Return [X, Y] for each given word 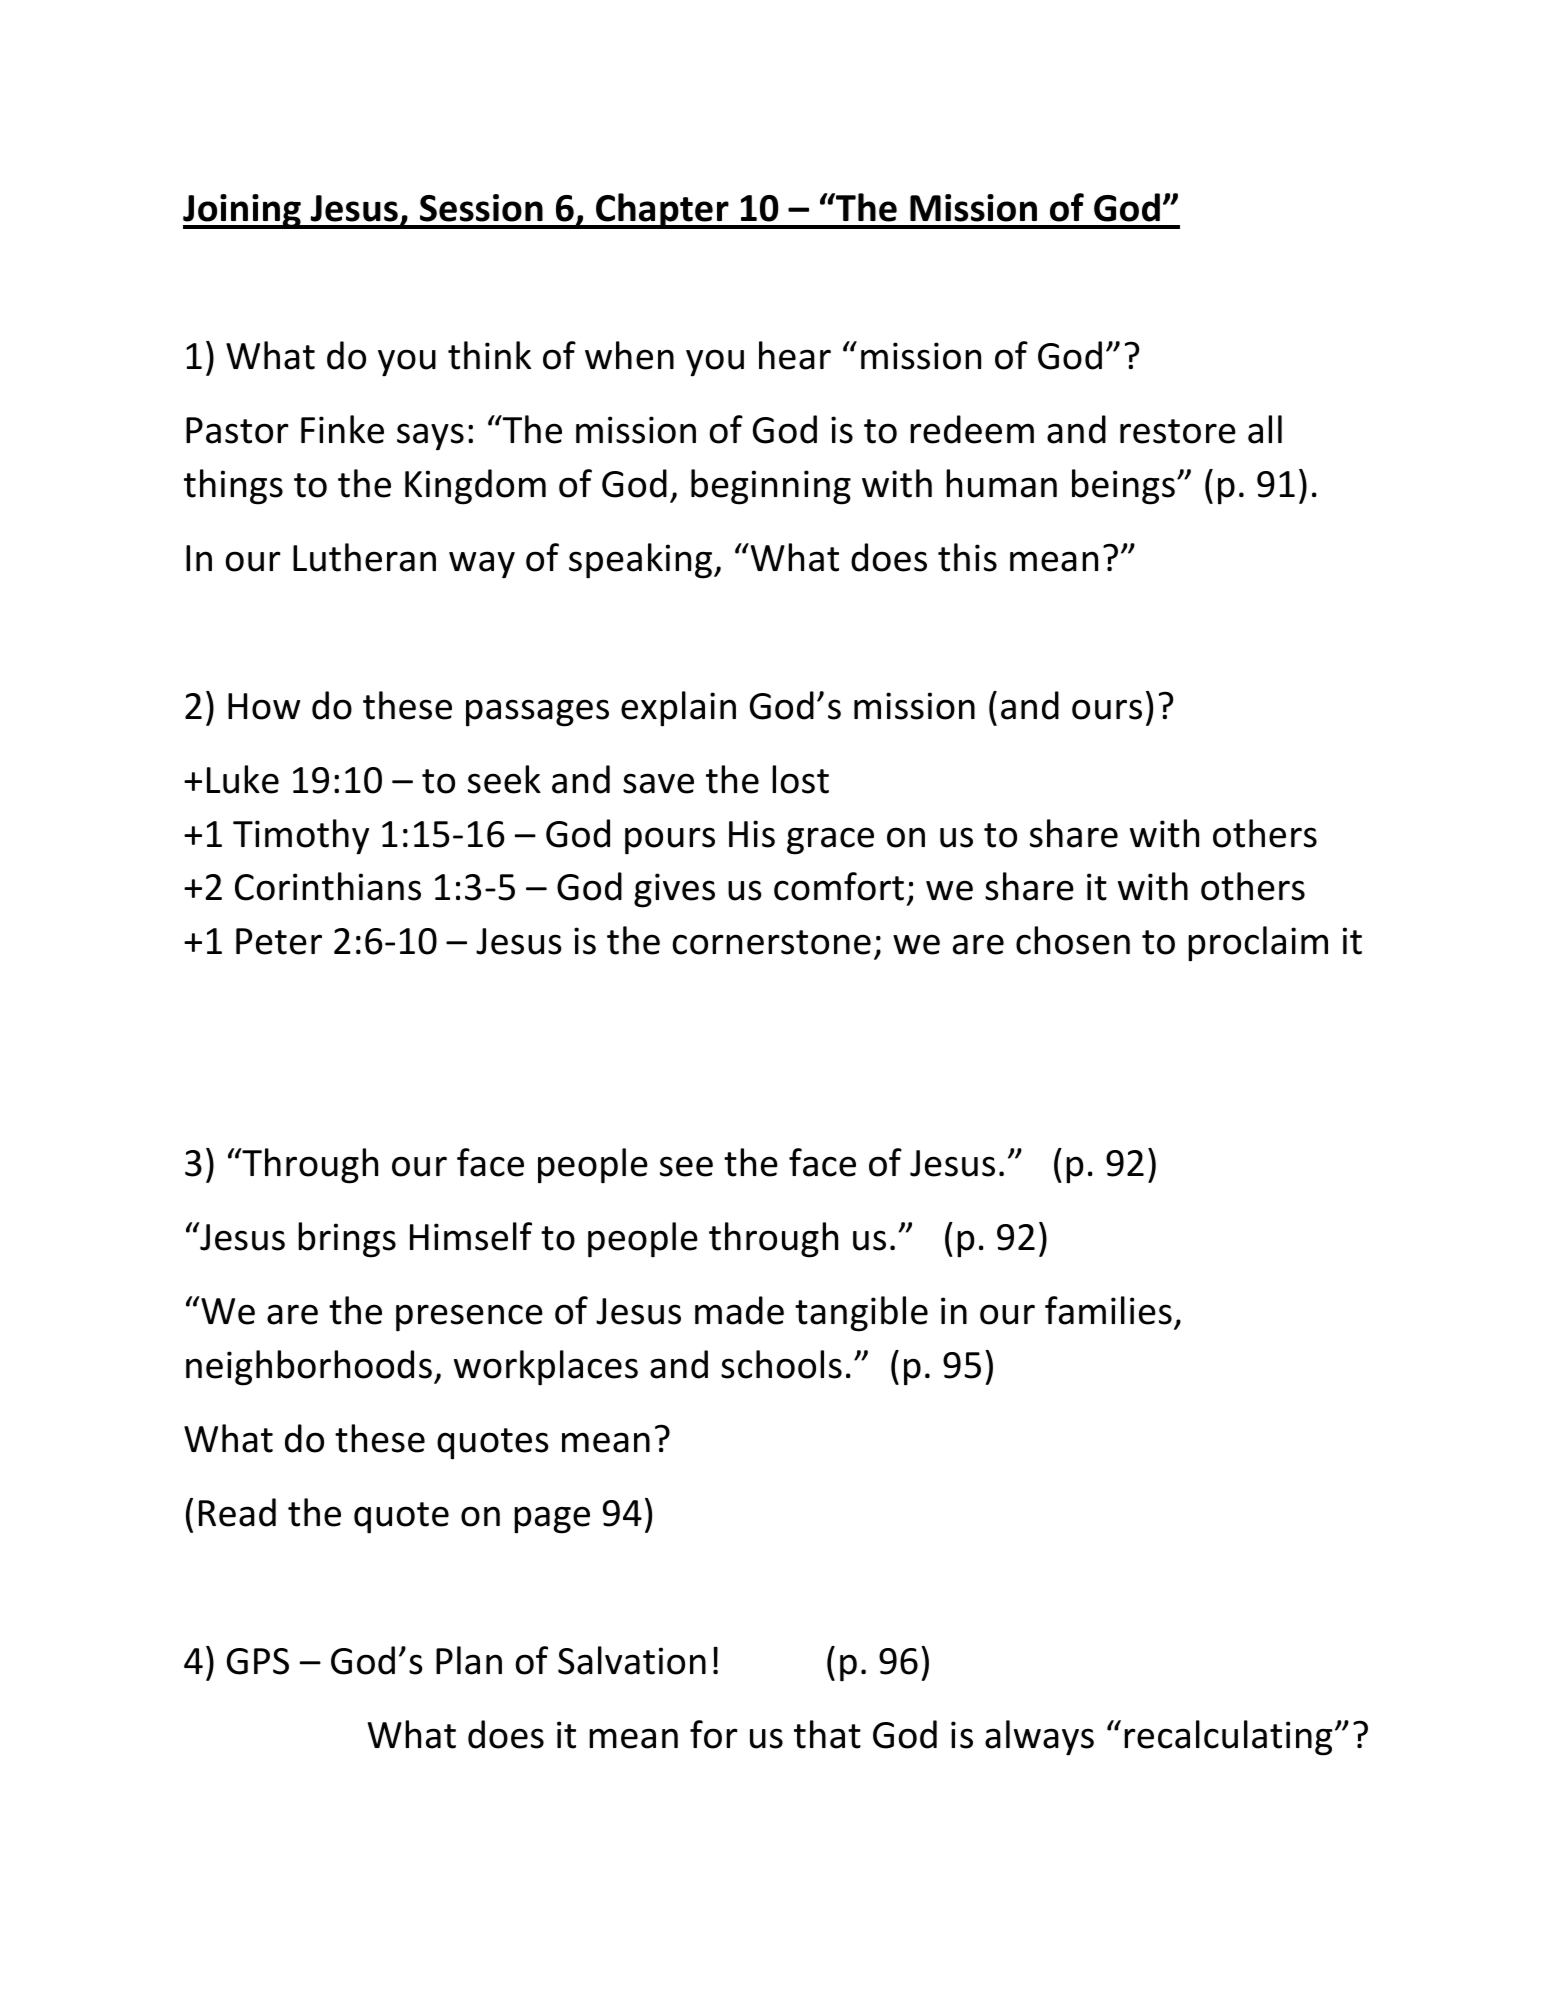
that [827, 1734]
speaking [642, 561]
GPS [258, 1661]
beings [1123, 487]
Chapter [662, 211]
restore [1178, 431]
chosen [1073, 940]
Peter [279, 941]
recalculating [1228, 1738]
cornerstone [771, 942]
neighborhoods [309, 1368]
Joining [243, 211]
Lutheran [364, 557]
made [739, 1310]
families [1108, 1310]
